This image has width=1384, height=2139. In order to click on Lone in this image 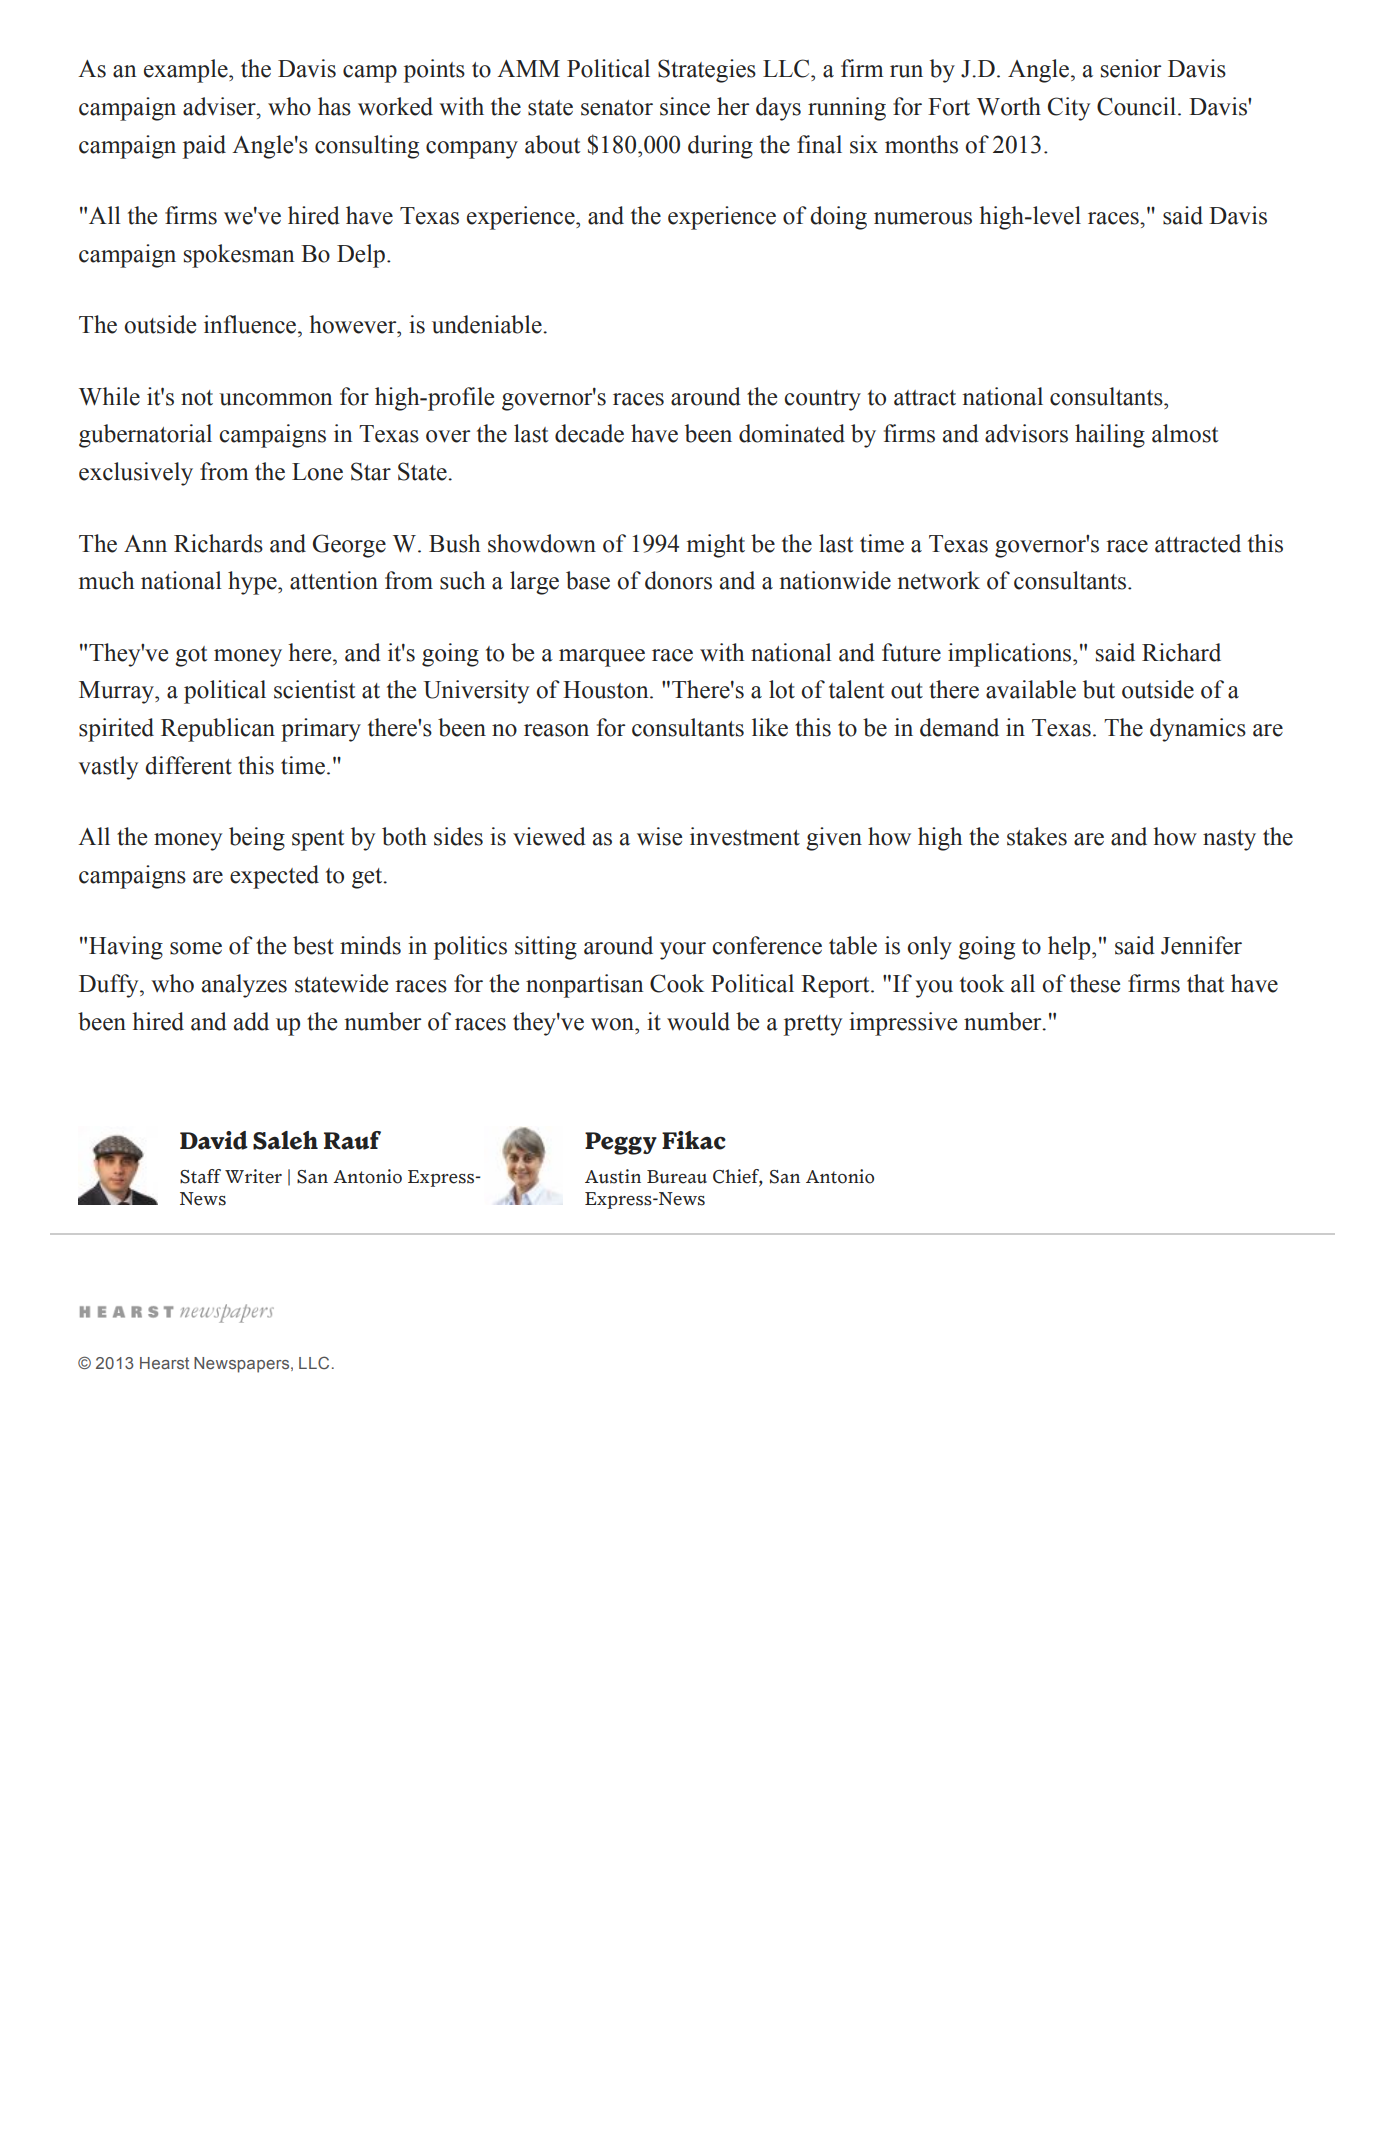, I will do `click(317, 472)`.
